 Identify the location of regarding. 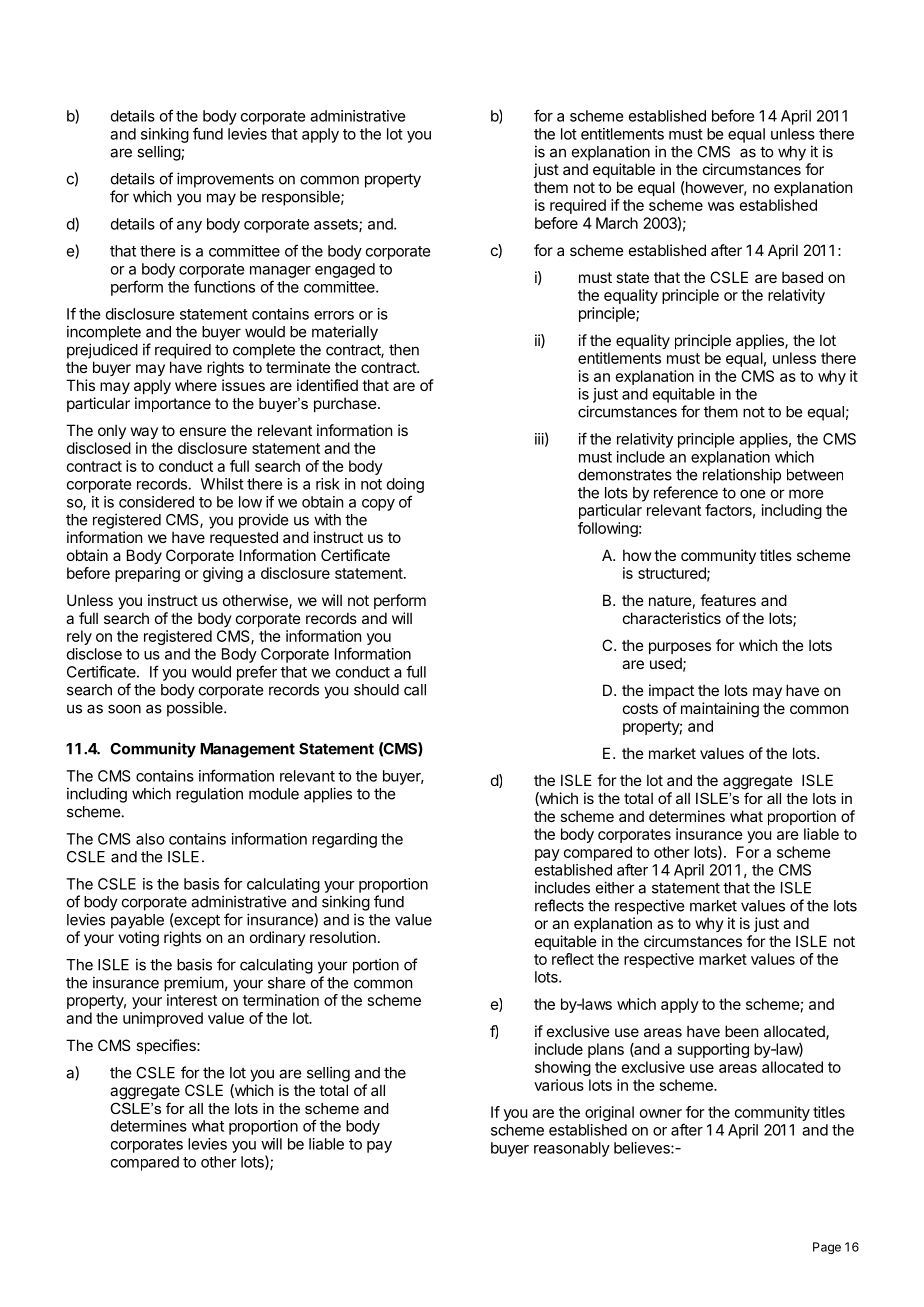
(344, 840).
